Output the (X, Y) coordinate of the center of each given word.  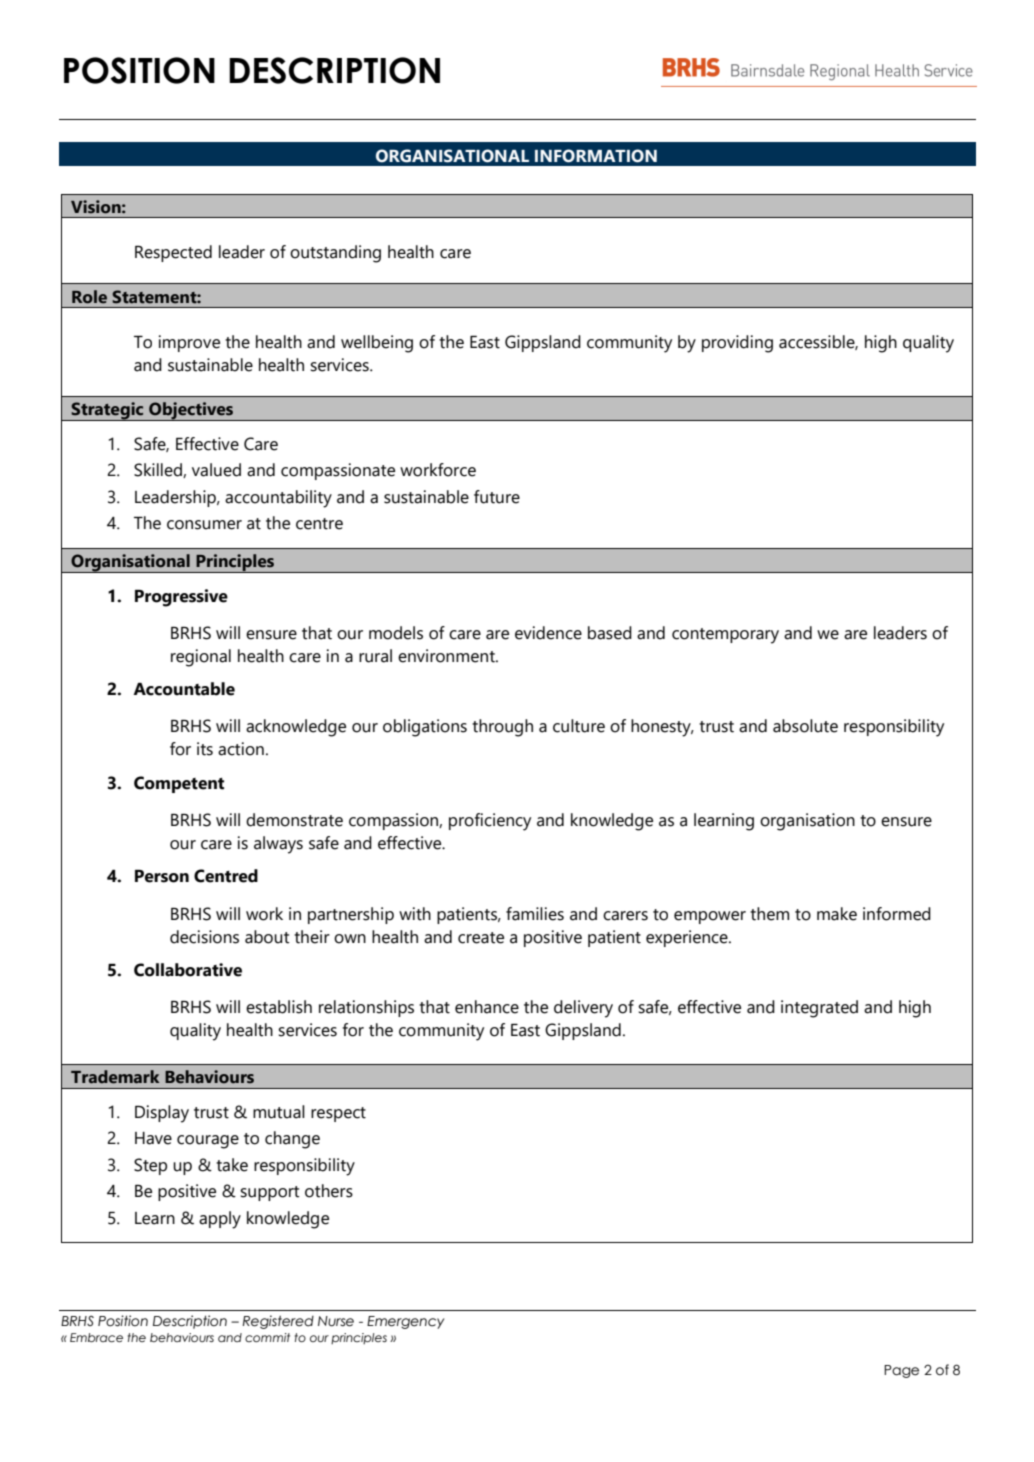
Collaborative (188, 970)
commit (267, 1337)
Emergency (405, 1322)
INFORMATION (596, 156)
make (837, 914)
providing (737, 344)
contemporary (725, 636)
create (481, 938)
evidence (548, 633)
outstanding (335, 254)
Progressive (181, 598)
